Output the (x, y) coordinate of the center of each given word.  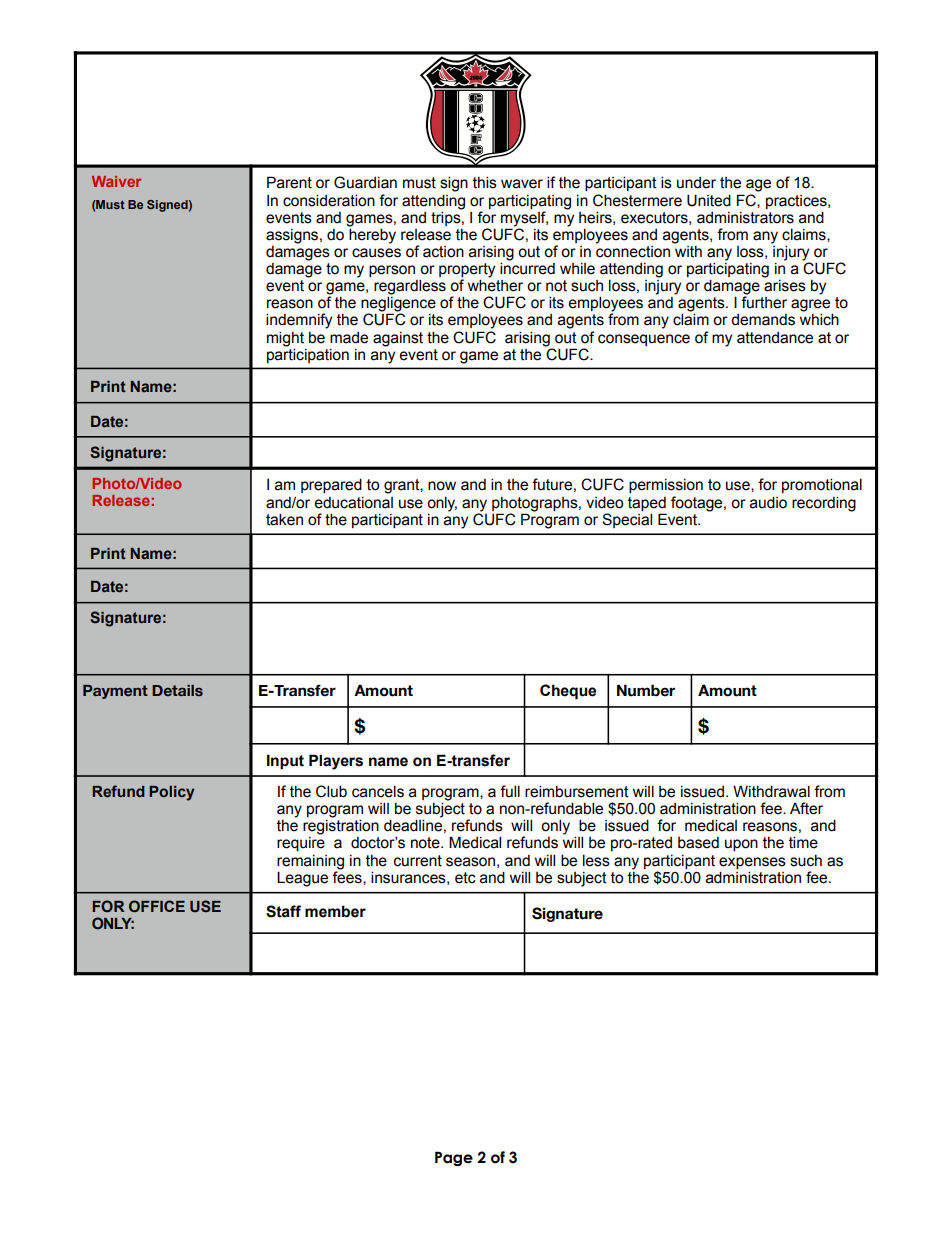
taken (284, 519)
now (442, 486)
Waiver (116, 181)
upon (741, 845)
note (426, 843)
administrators (745, 218)
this (485, 182)
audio (768, 502)
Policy (171, 793)
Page (454, 1158)
